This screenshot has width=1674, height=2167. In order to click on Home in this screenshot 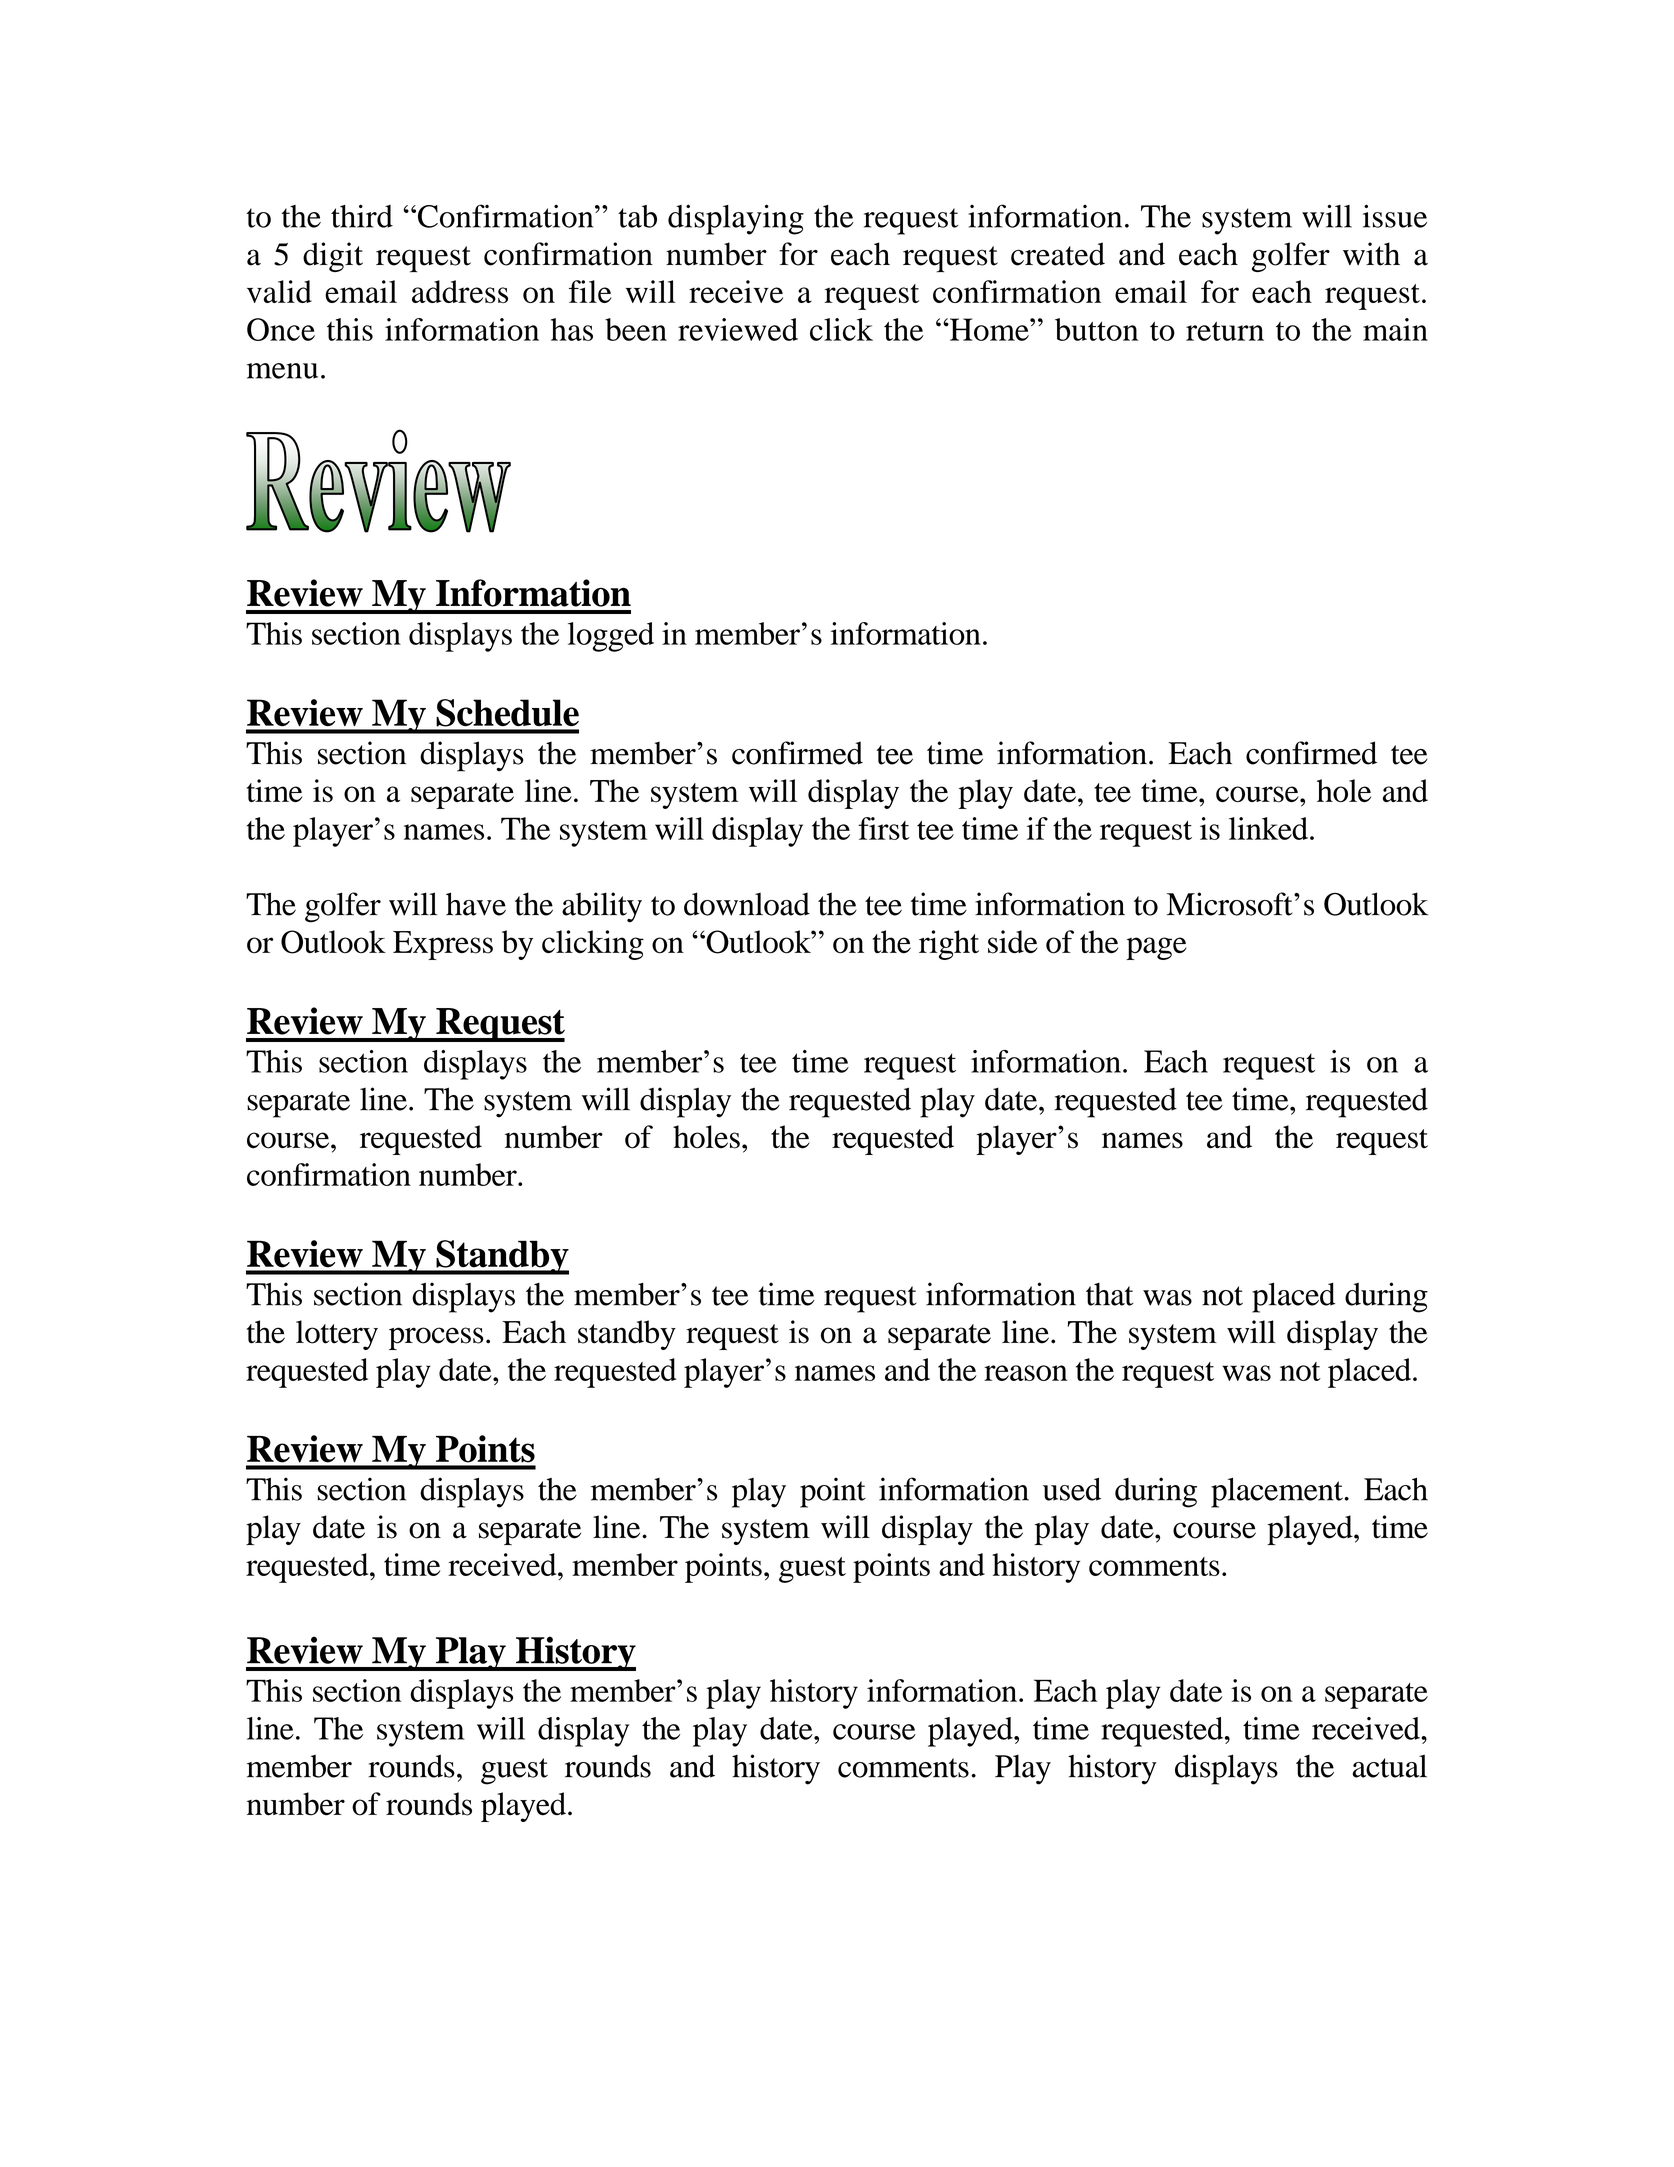, I will do `click(989, 329)`.
